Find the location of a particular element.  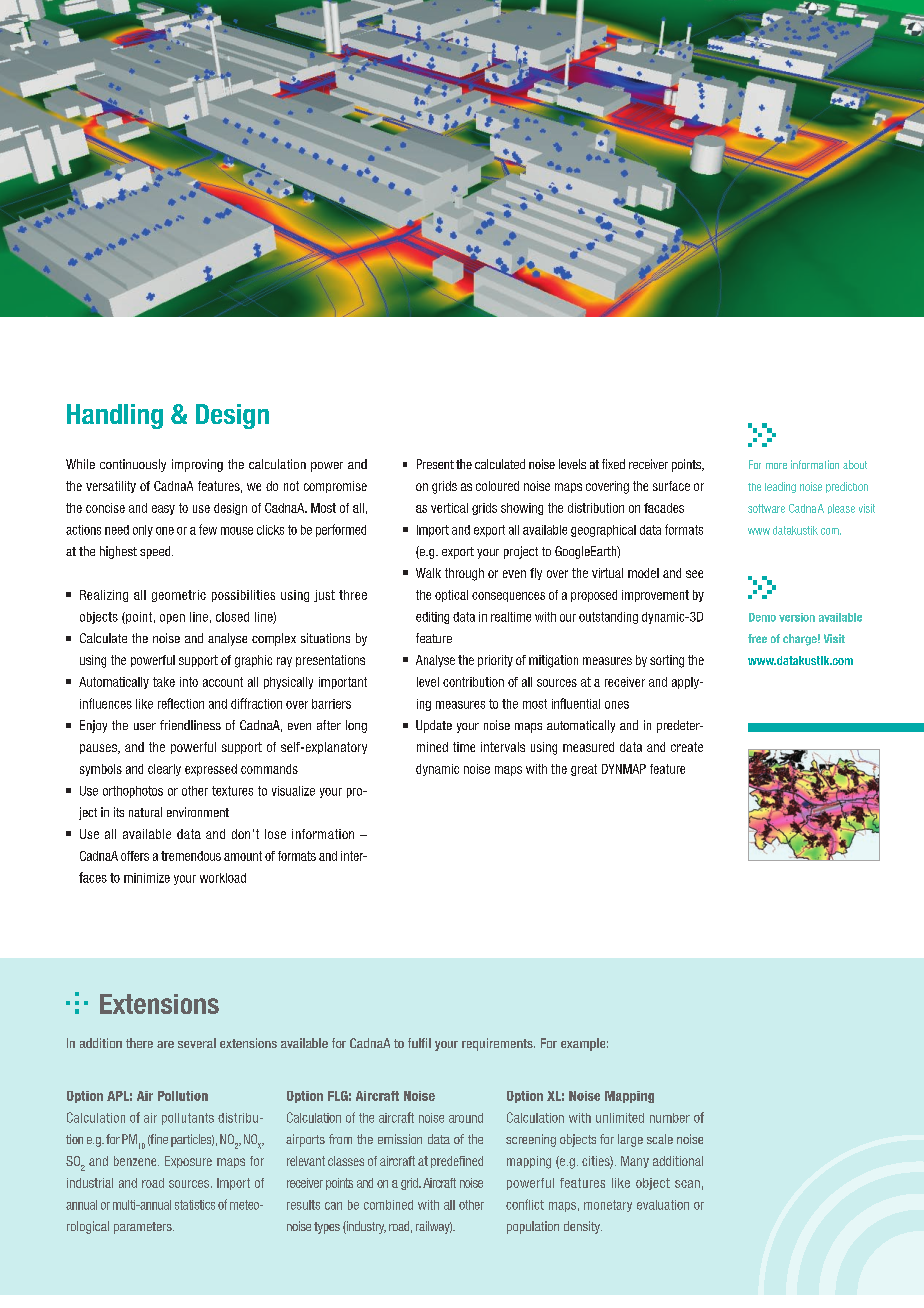

requirements is located at coordinates (498, 1044).
